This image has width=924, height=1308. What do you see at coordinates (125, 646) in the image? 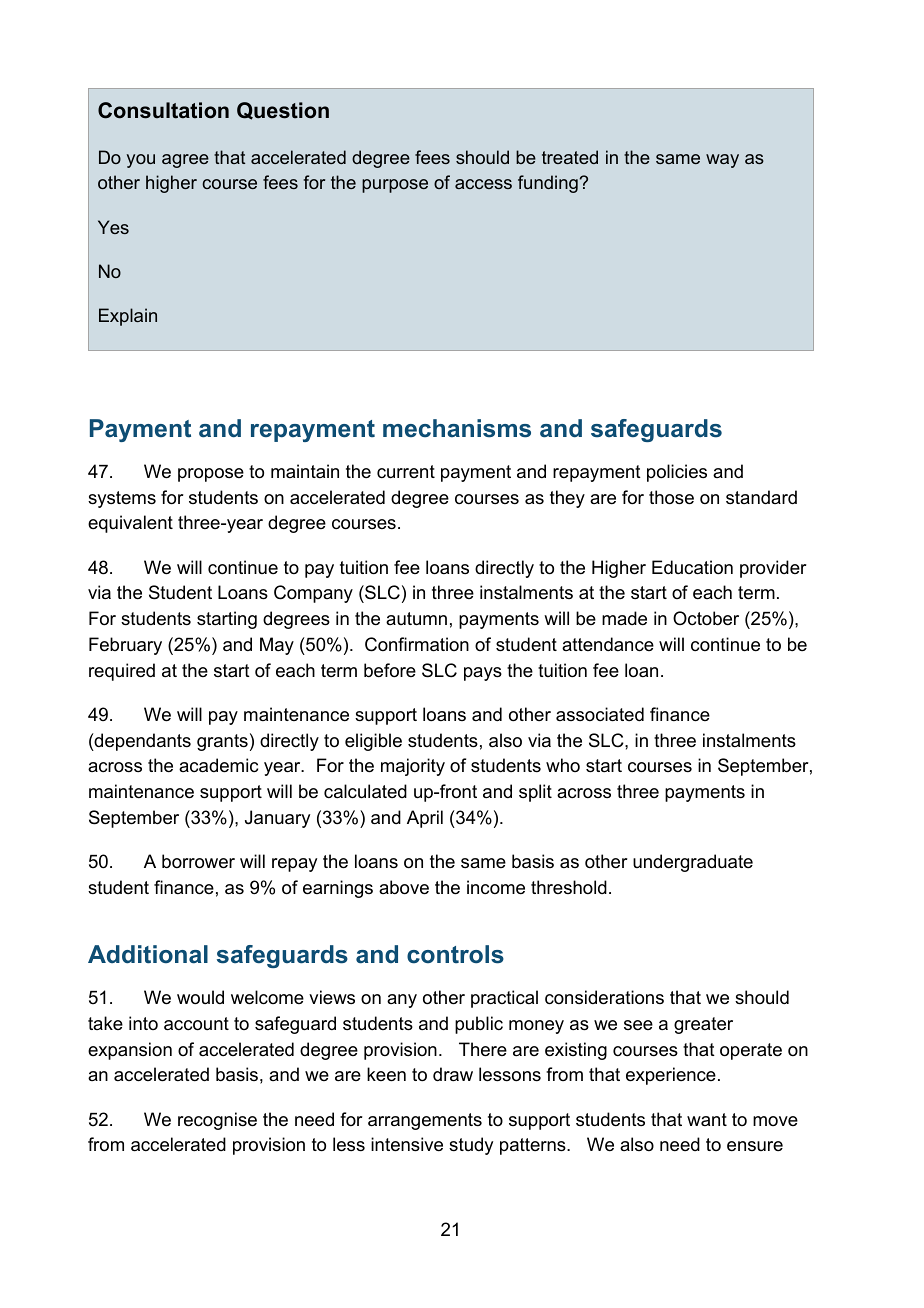
I see `February` at bounding box center [125, 646].
